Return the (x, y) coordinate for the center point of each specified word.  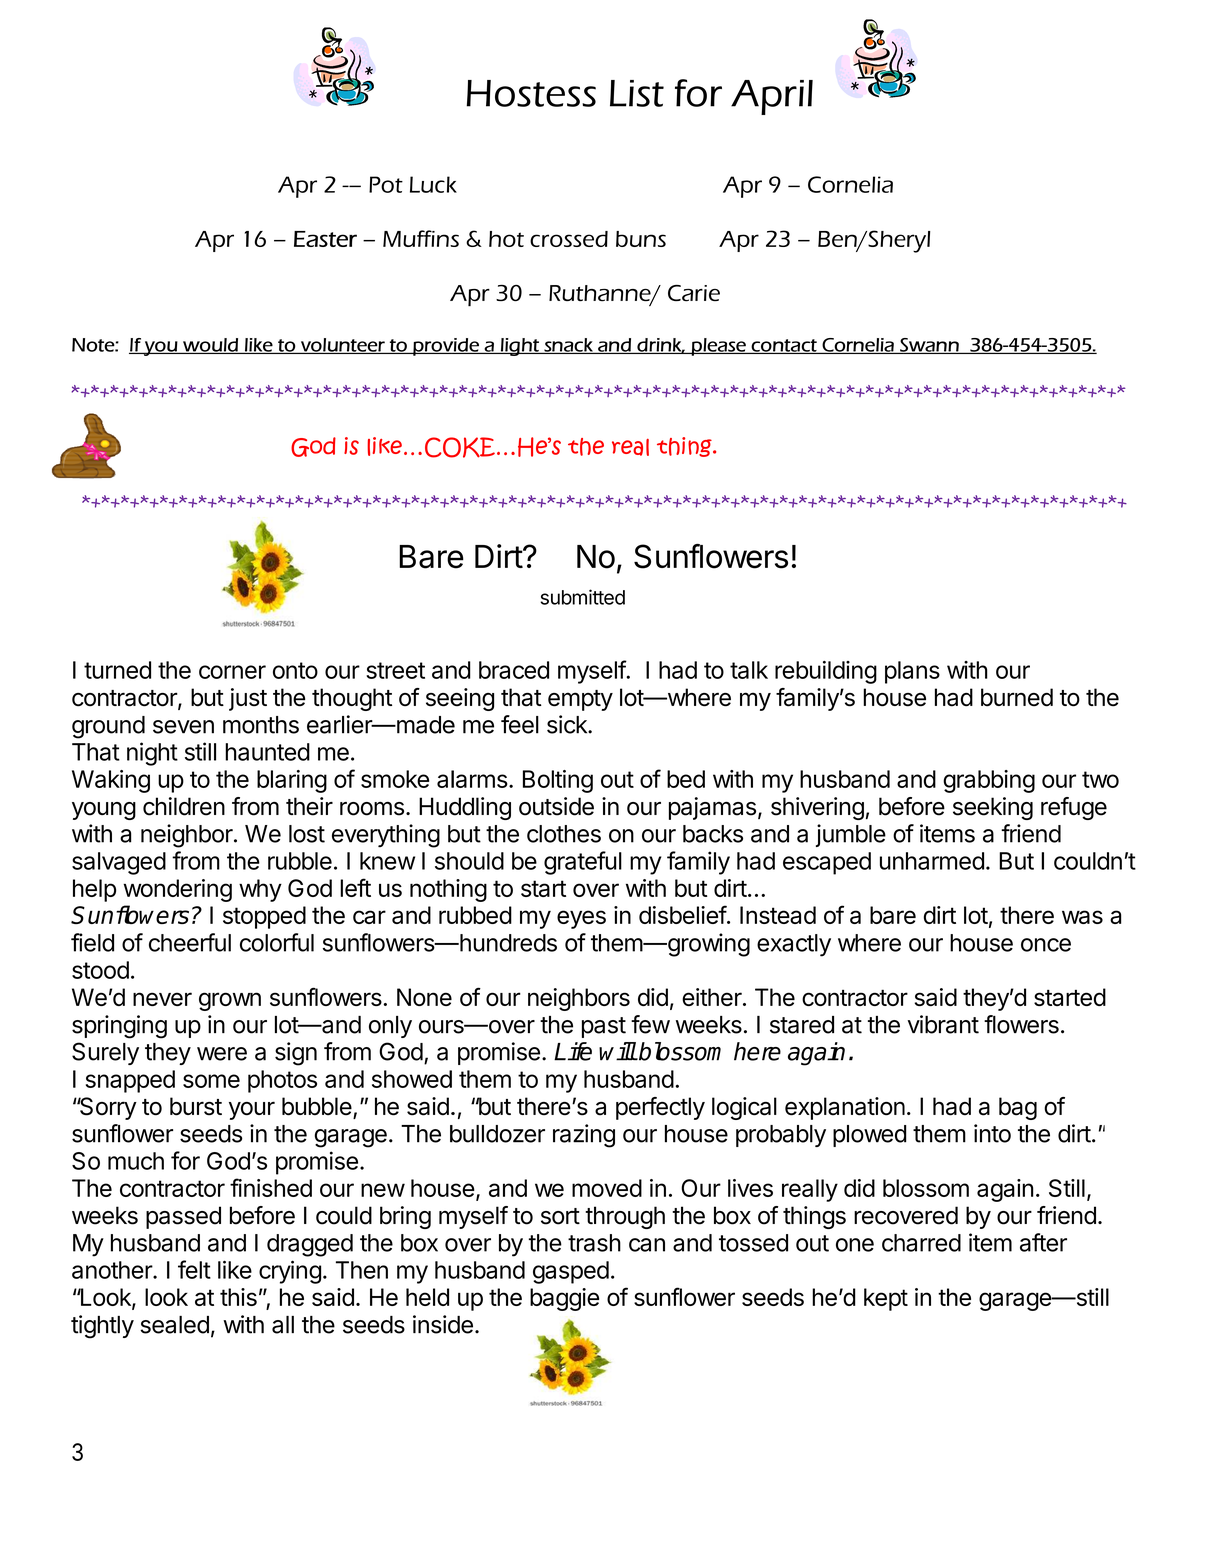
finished (271, 1187)
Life (573, 1051)
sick (568, 724)
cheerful (190, 942)
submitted (582, 597)
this (238, 1297)
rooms (372, 809)
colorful (277, 942)
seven (183, 727)
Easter (325, 239)
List (637, 93)
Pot (386, 184)
